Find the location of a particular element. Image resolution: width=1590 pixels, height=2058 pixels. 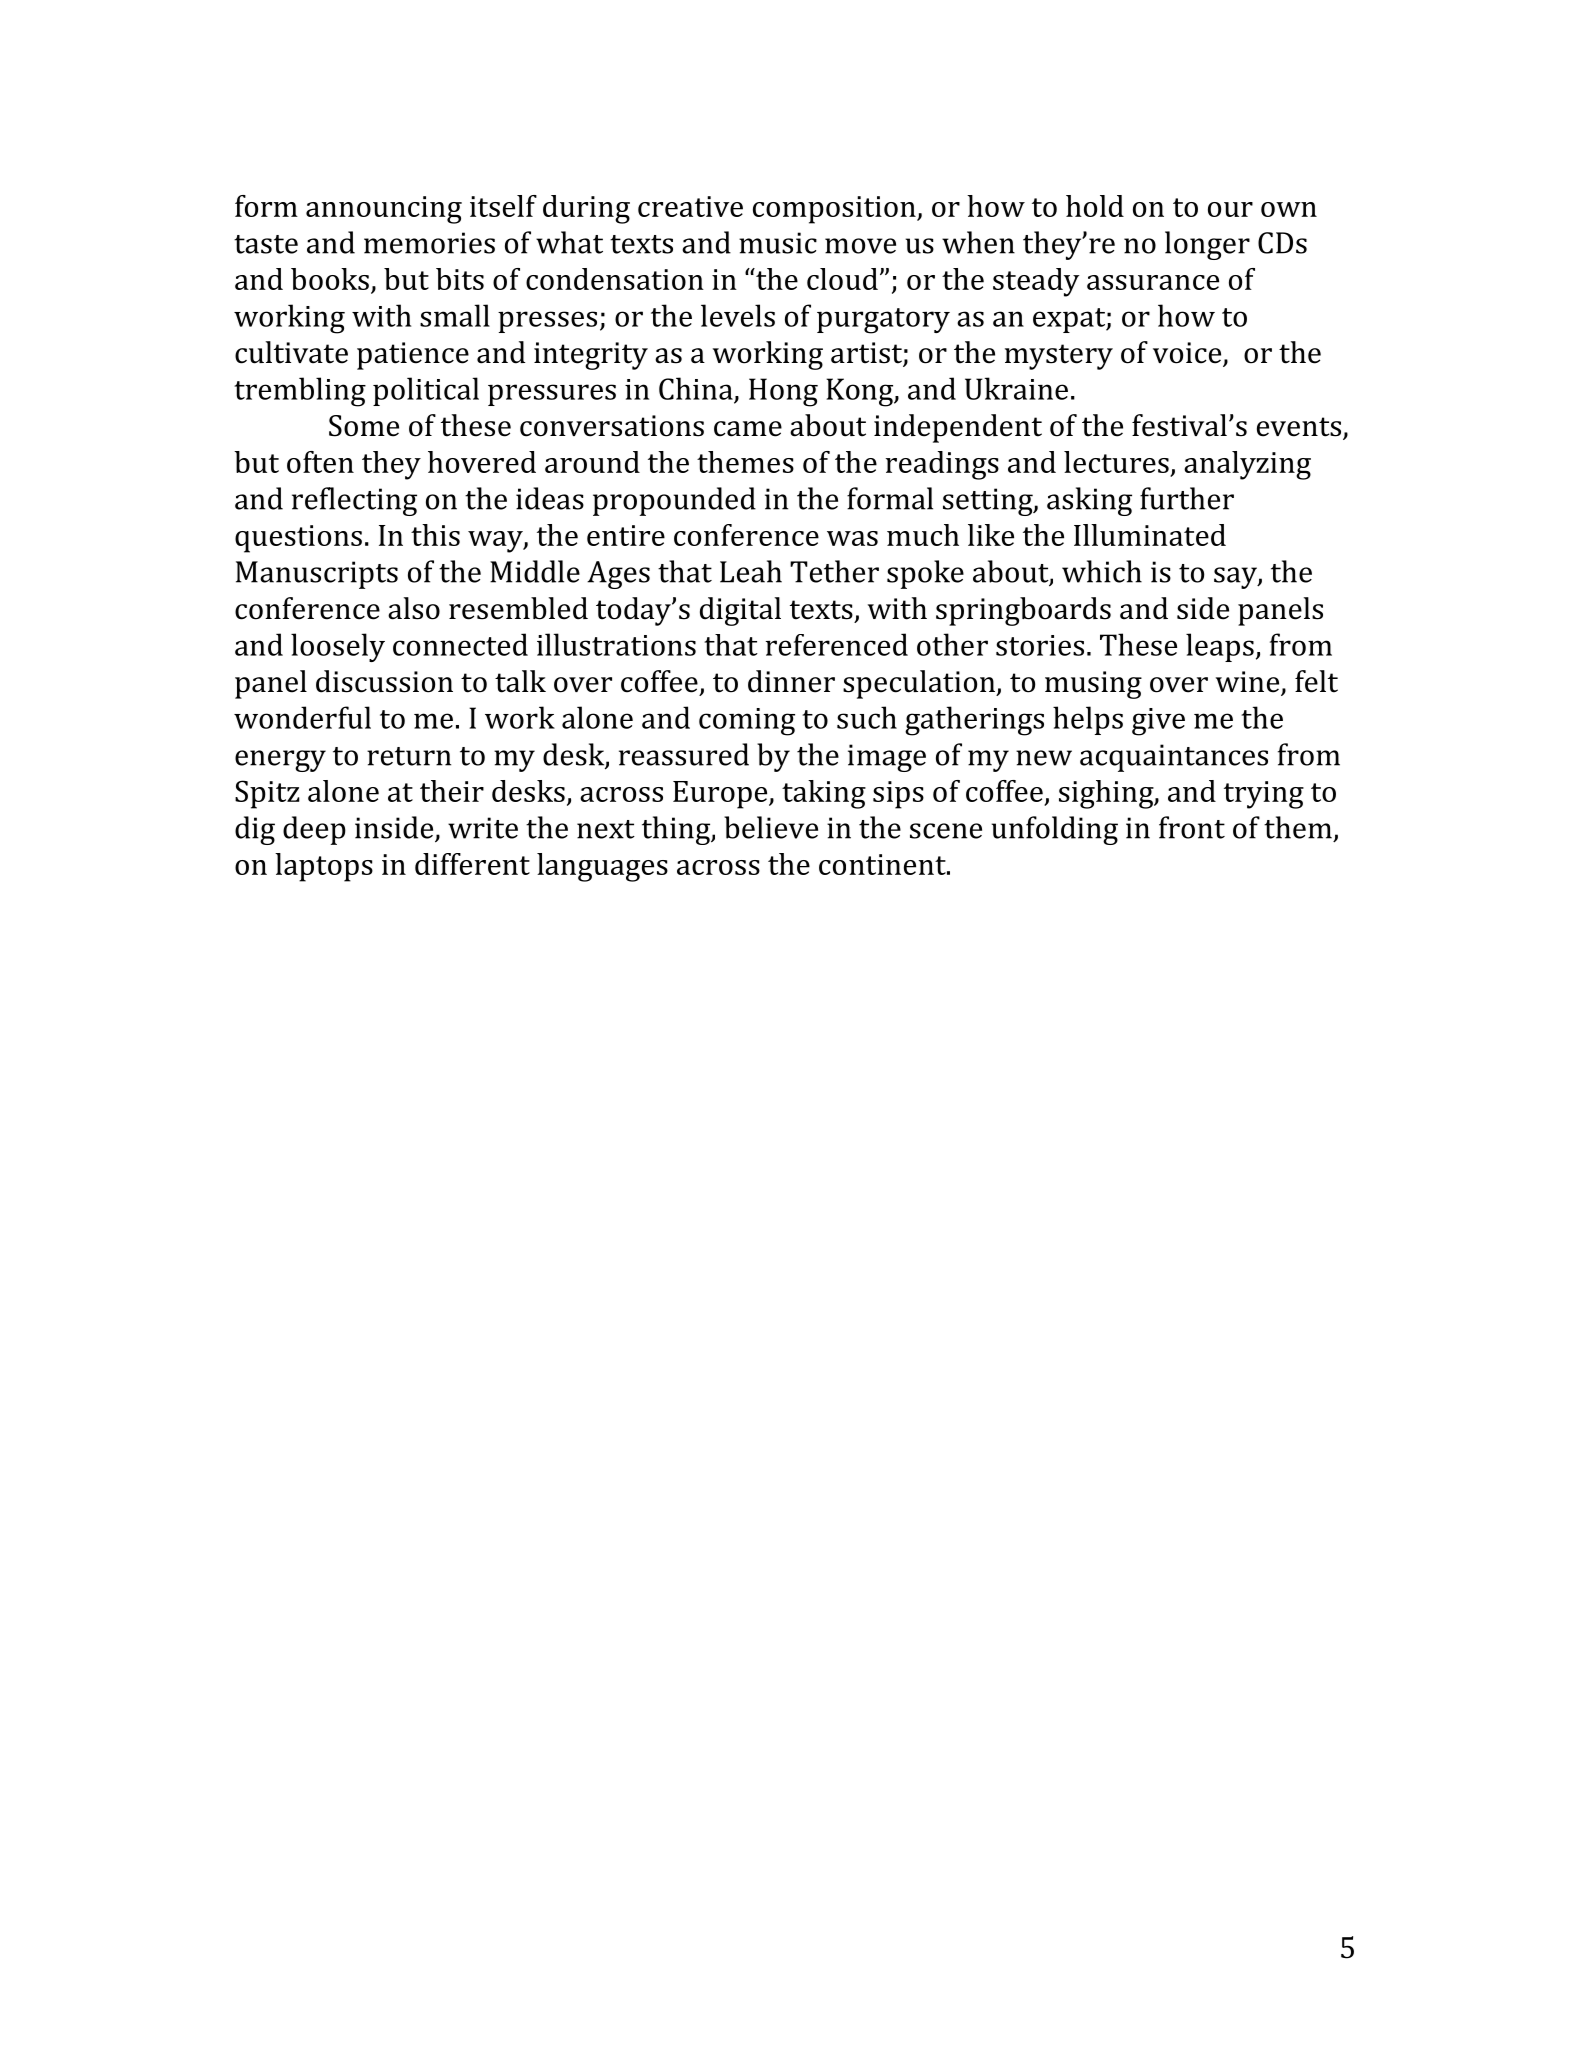

dinner is located at coordinates (791, 681).
